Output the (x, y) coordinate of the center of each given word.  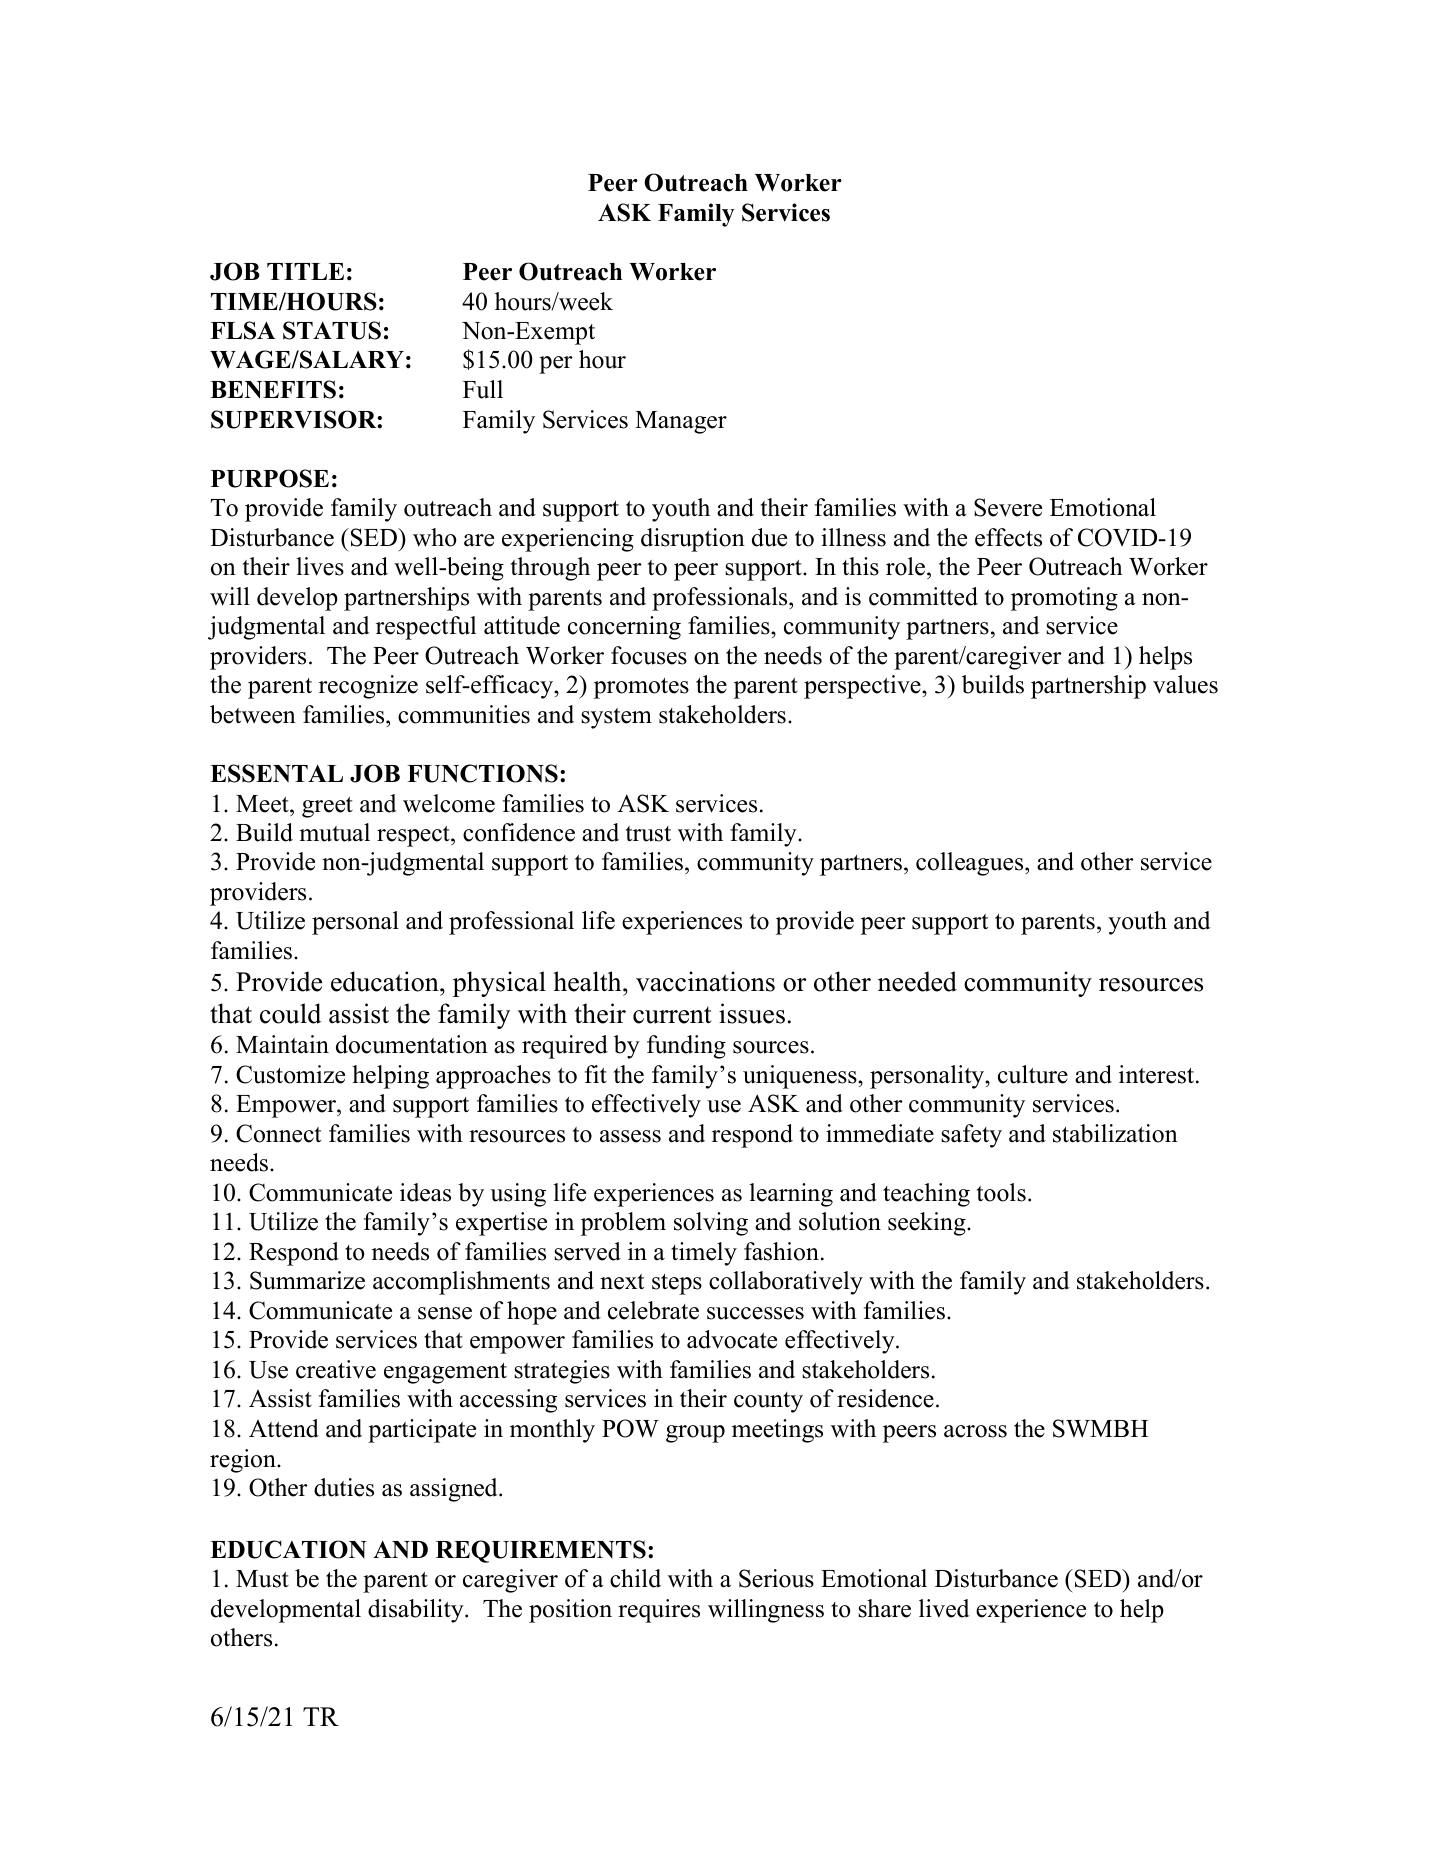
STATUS (332, 330)
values (1185, 684)
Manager (681, 422)
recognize (368, 687)
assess (630, 1136)
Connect (278, 1133)
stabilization (1115, 1133)
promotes (641, 688)
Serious (776, 1578)
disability (417, 1611)
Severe (1008, 507)
